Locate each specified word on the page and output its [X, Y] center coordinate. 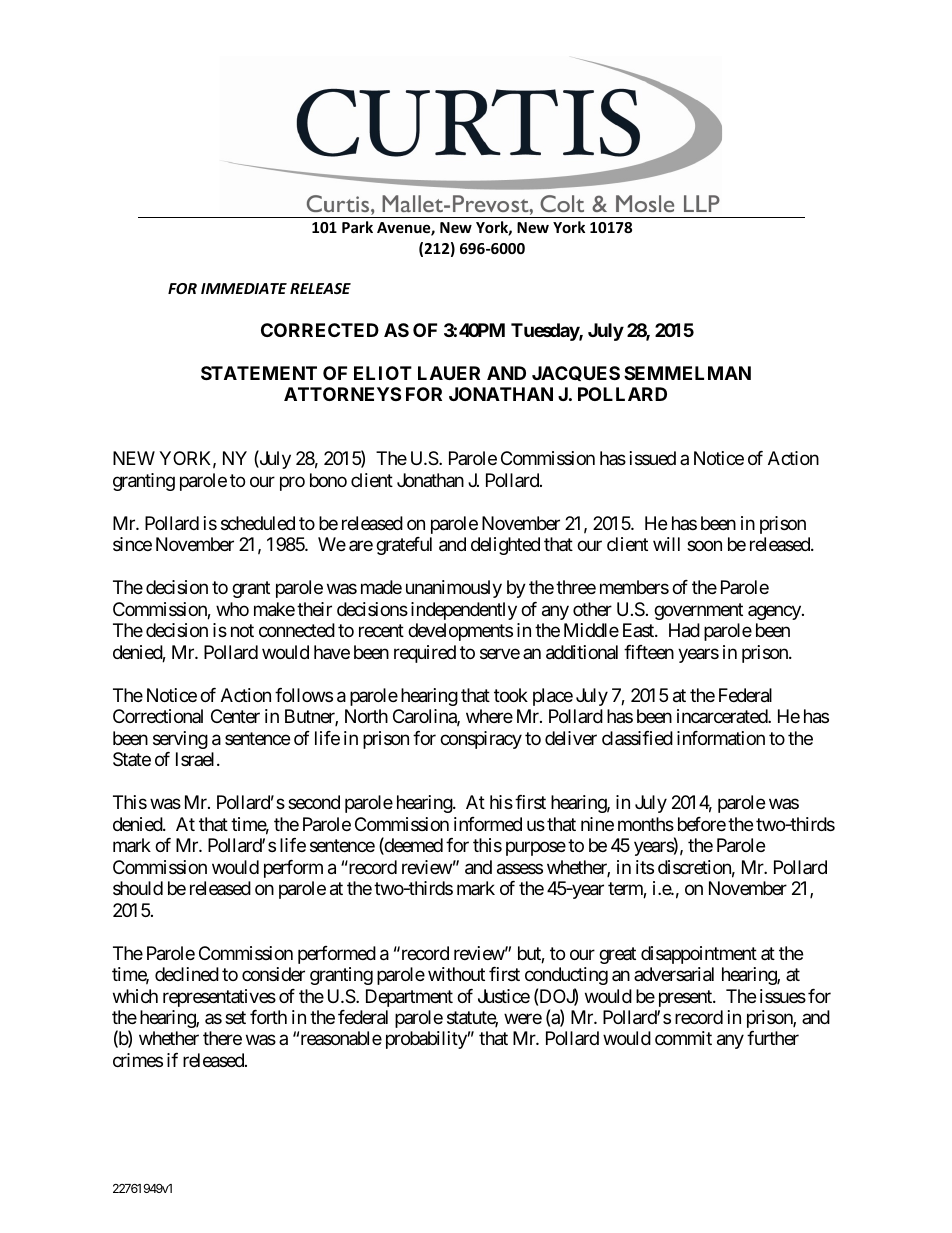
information [721, 738]
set [235, 1017]
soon [704, 546]
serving [180, 740]
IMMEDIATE [244, 288]
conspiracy [481, 740]
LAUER [449, 373]
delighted [505, 546]
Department [409, 998]
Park [357, 227]
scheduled [258, 523]
